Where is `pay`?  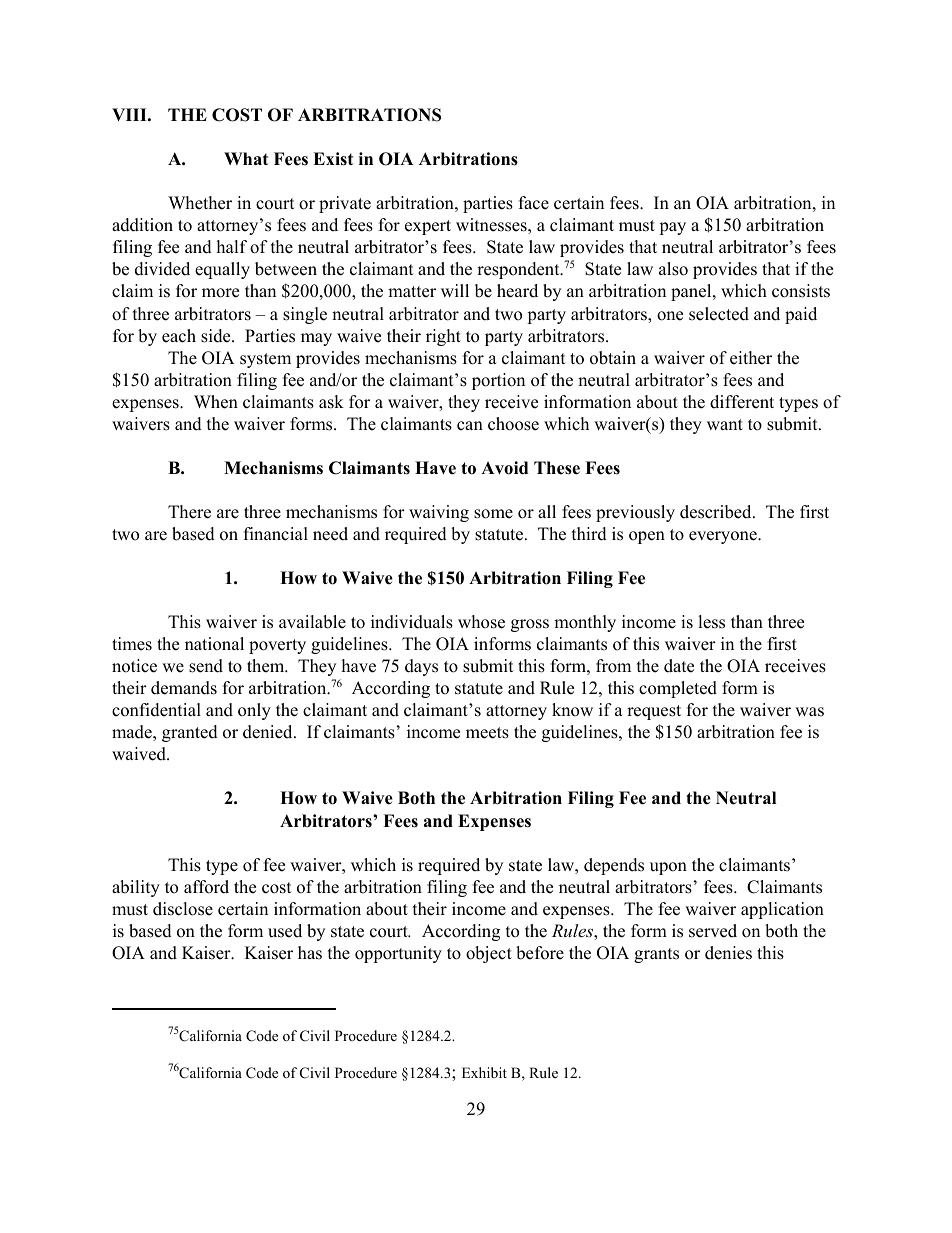 pay is located at coordinates (672, 228).
